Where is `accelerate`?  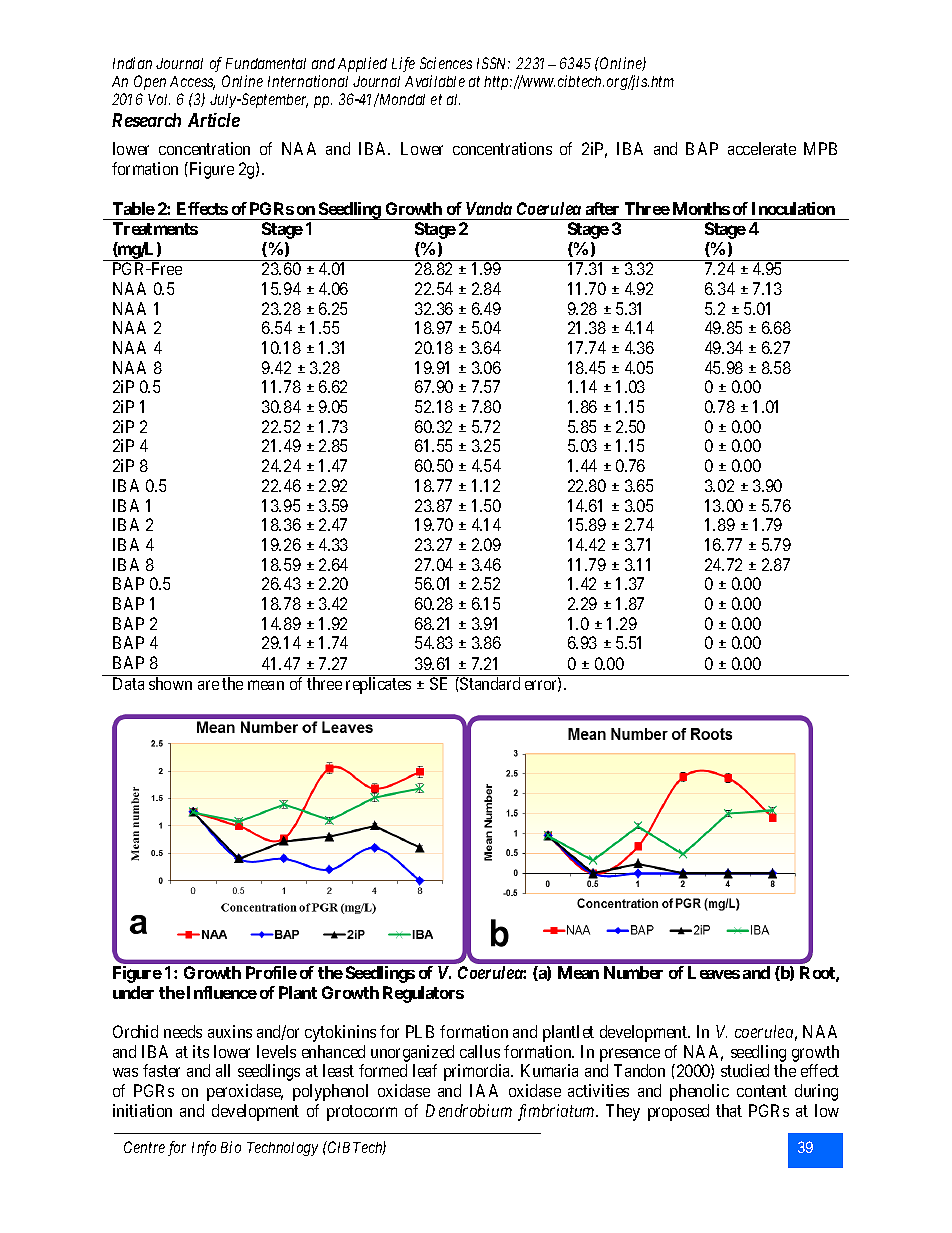
accelerate is located at coordinates (762, 148).
